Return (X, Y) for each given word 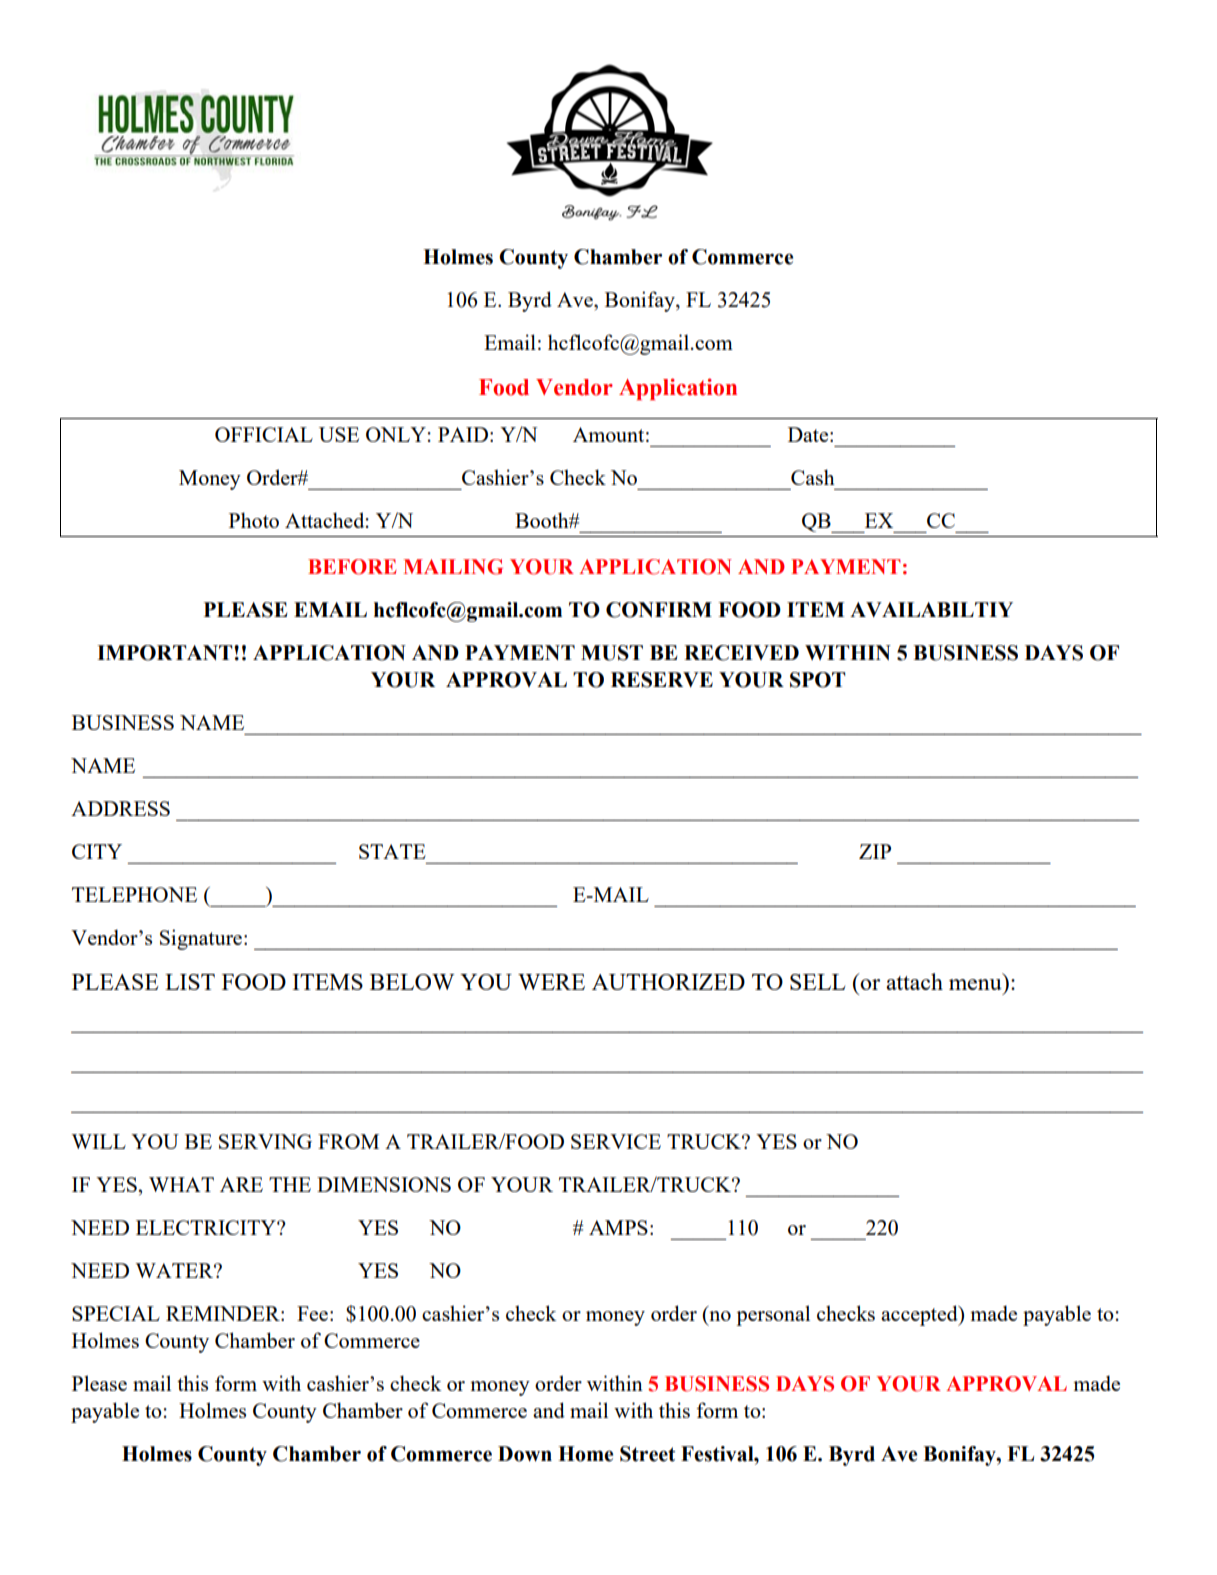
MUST (612, 653)
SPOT (818, 680)
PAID (463, 434)
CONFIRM (659, 610)
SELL (818, 982)
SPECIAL (116, 1313)
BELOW (412, 982)
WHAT (181, 1184)
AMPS (618, 1227)
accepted (920, 1315)
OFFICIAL (264, 434)
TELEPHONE (134, 894)
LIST (190, 982)
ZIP (875, 851)
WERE (551, 982)
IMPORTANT (166, 653)
